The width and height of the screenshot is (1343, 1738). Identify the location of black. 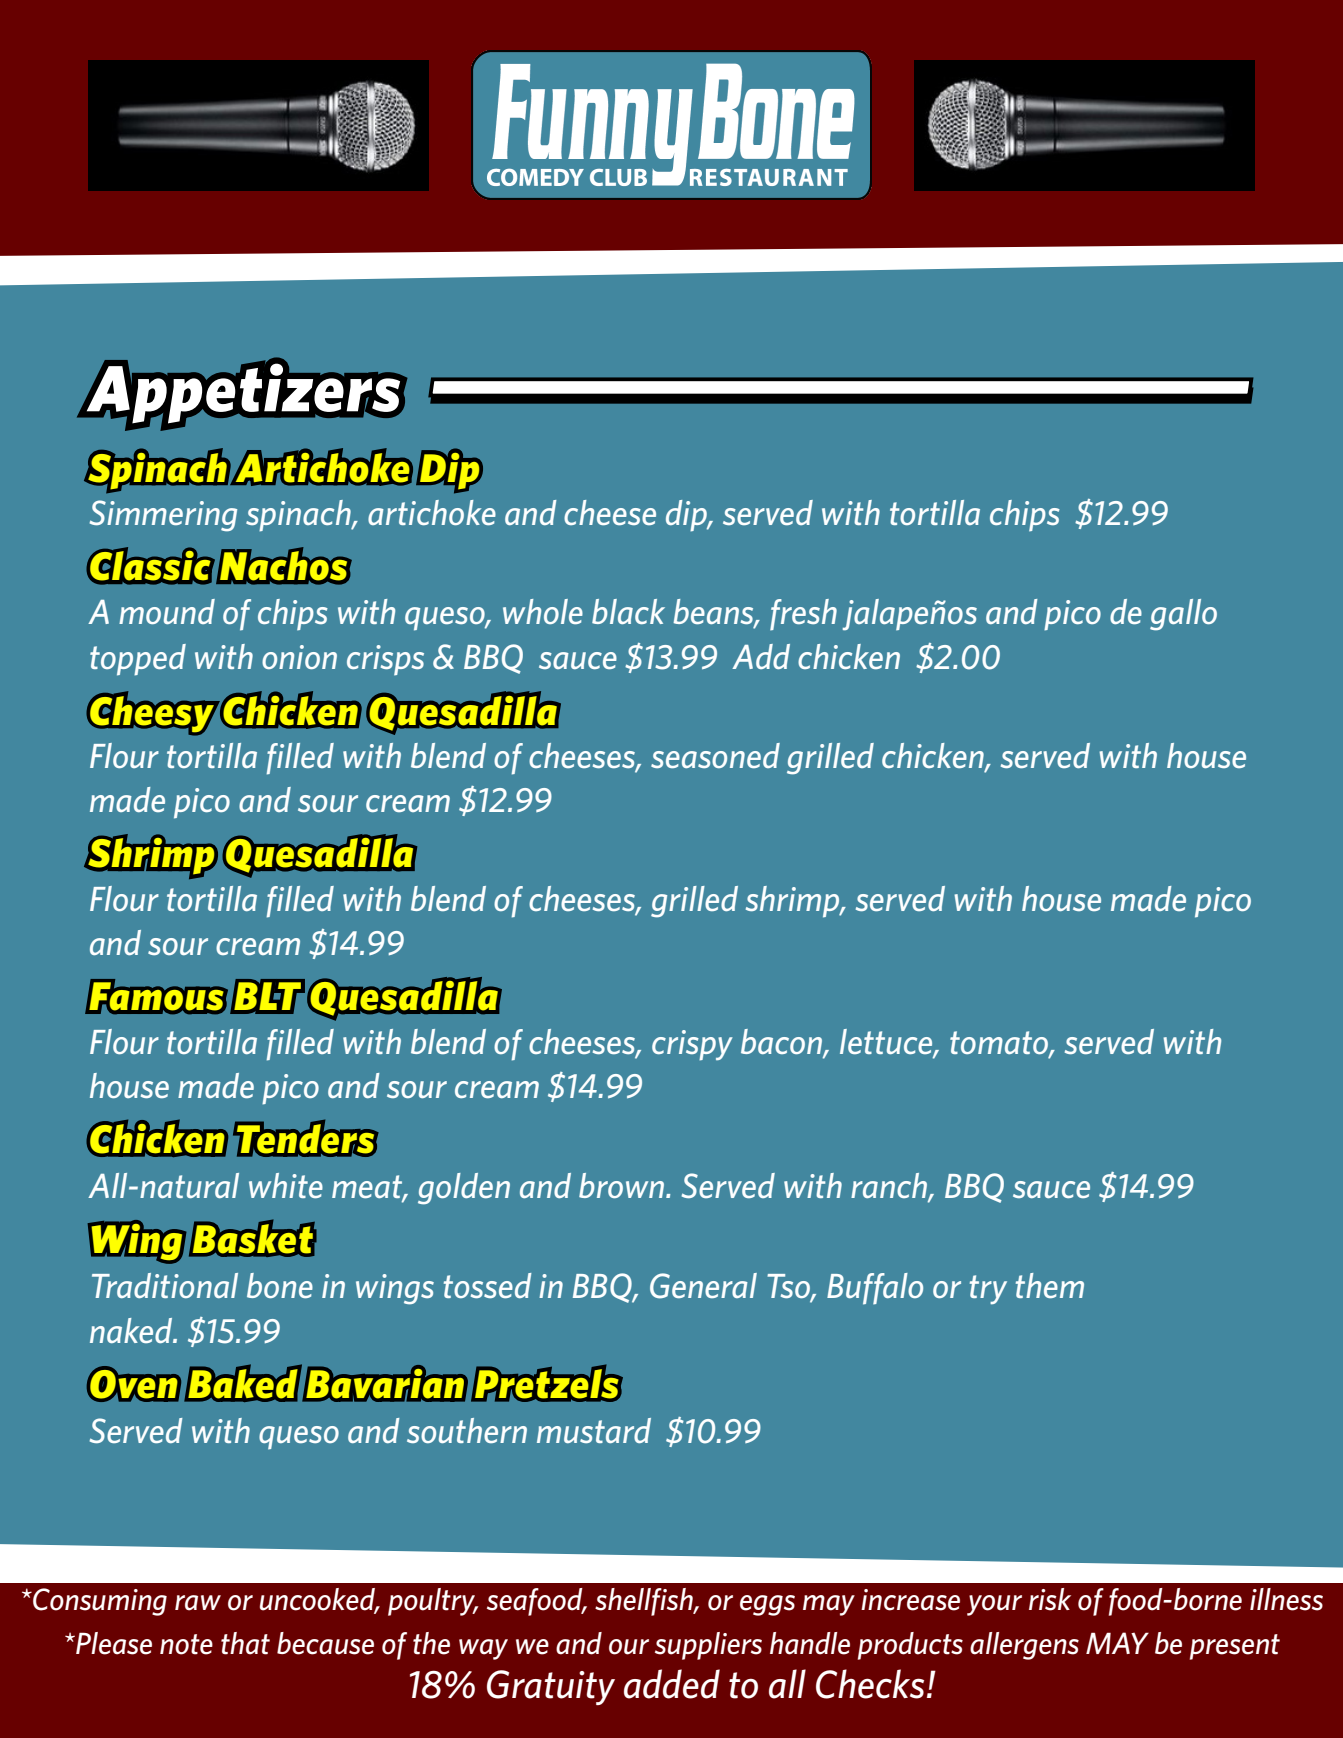
(628, 611).
